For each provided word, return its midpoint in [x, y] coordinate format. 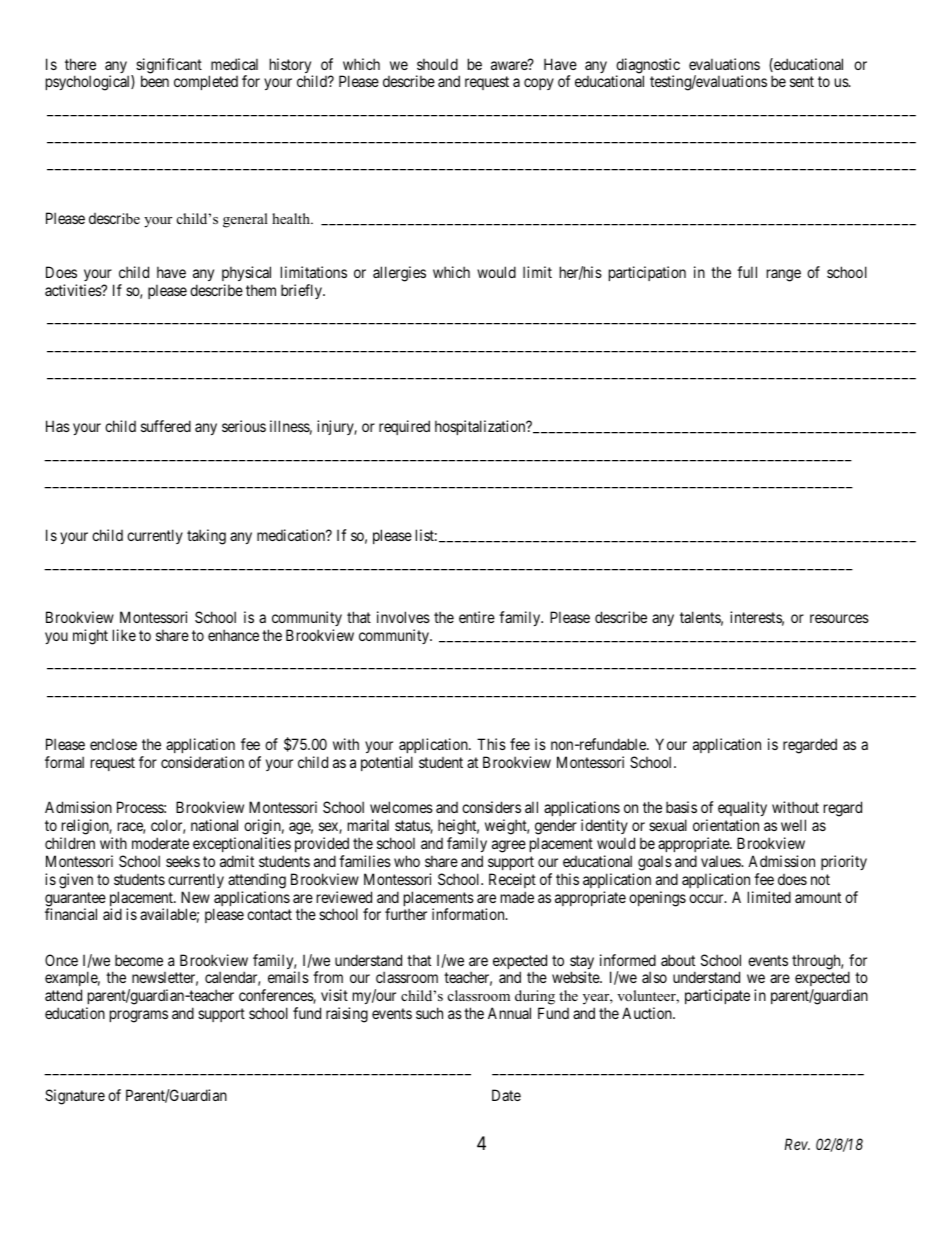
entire [477, 617]
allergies [399, 274]
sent [802, 82]
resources [839, 618]
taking [206, 537]
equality [742, 808]
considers [491, 807]
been [155, 81]
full [747, 272]
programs [139, 1016]
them [261, 290]
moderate [160, 843]
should [437, 64]
